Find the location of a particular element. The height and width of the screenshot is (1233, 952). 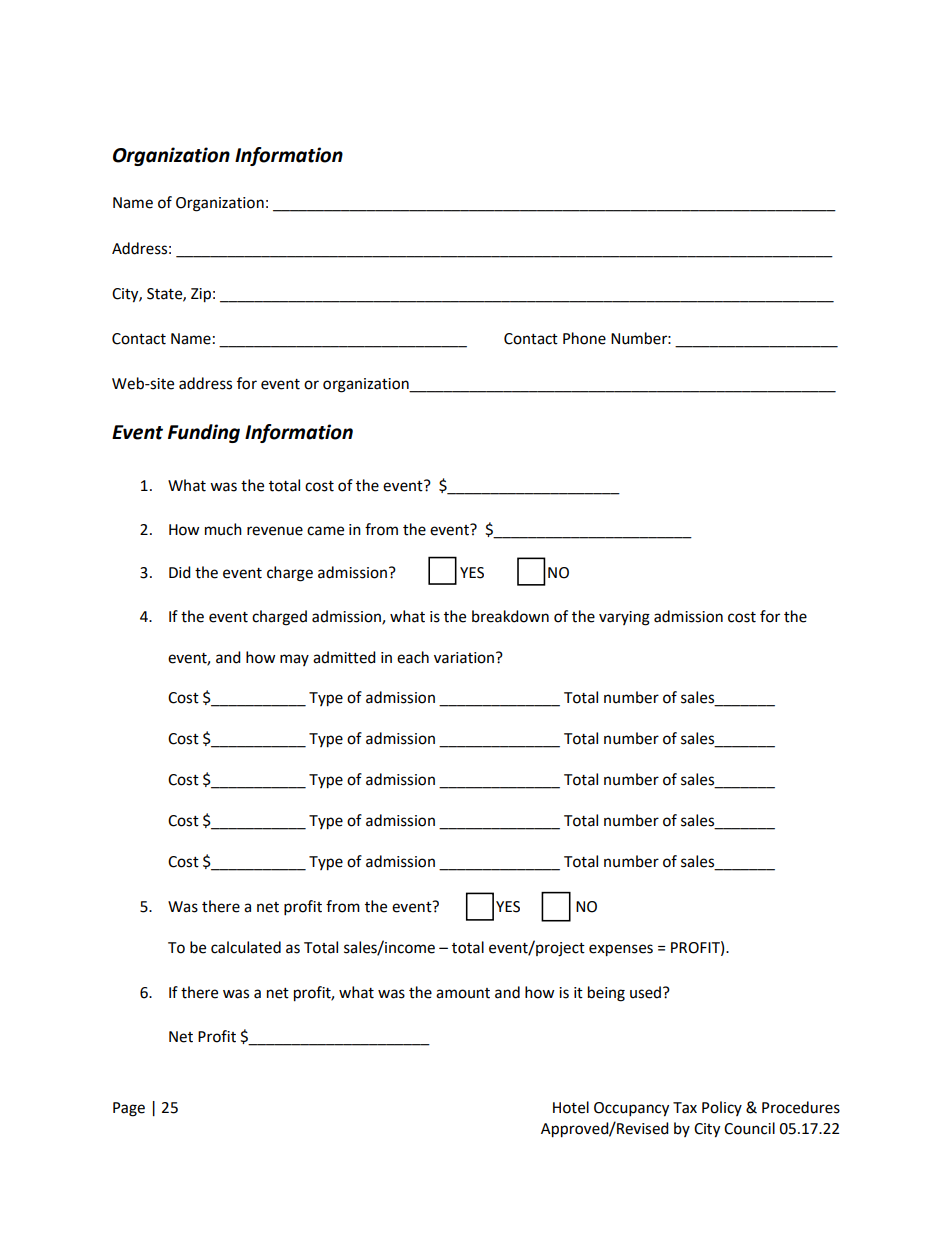

Hotel is located at coordinates (571, 1107).
